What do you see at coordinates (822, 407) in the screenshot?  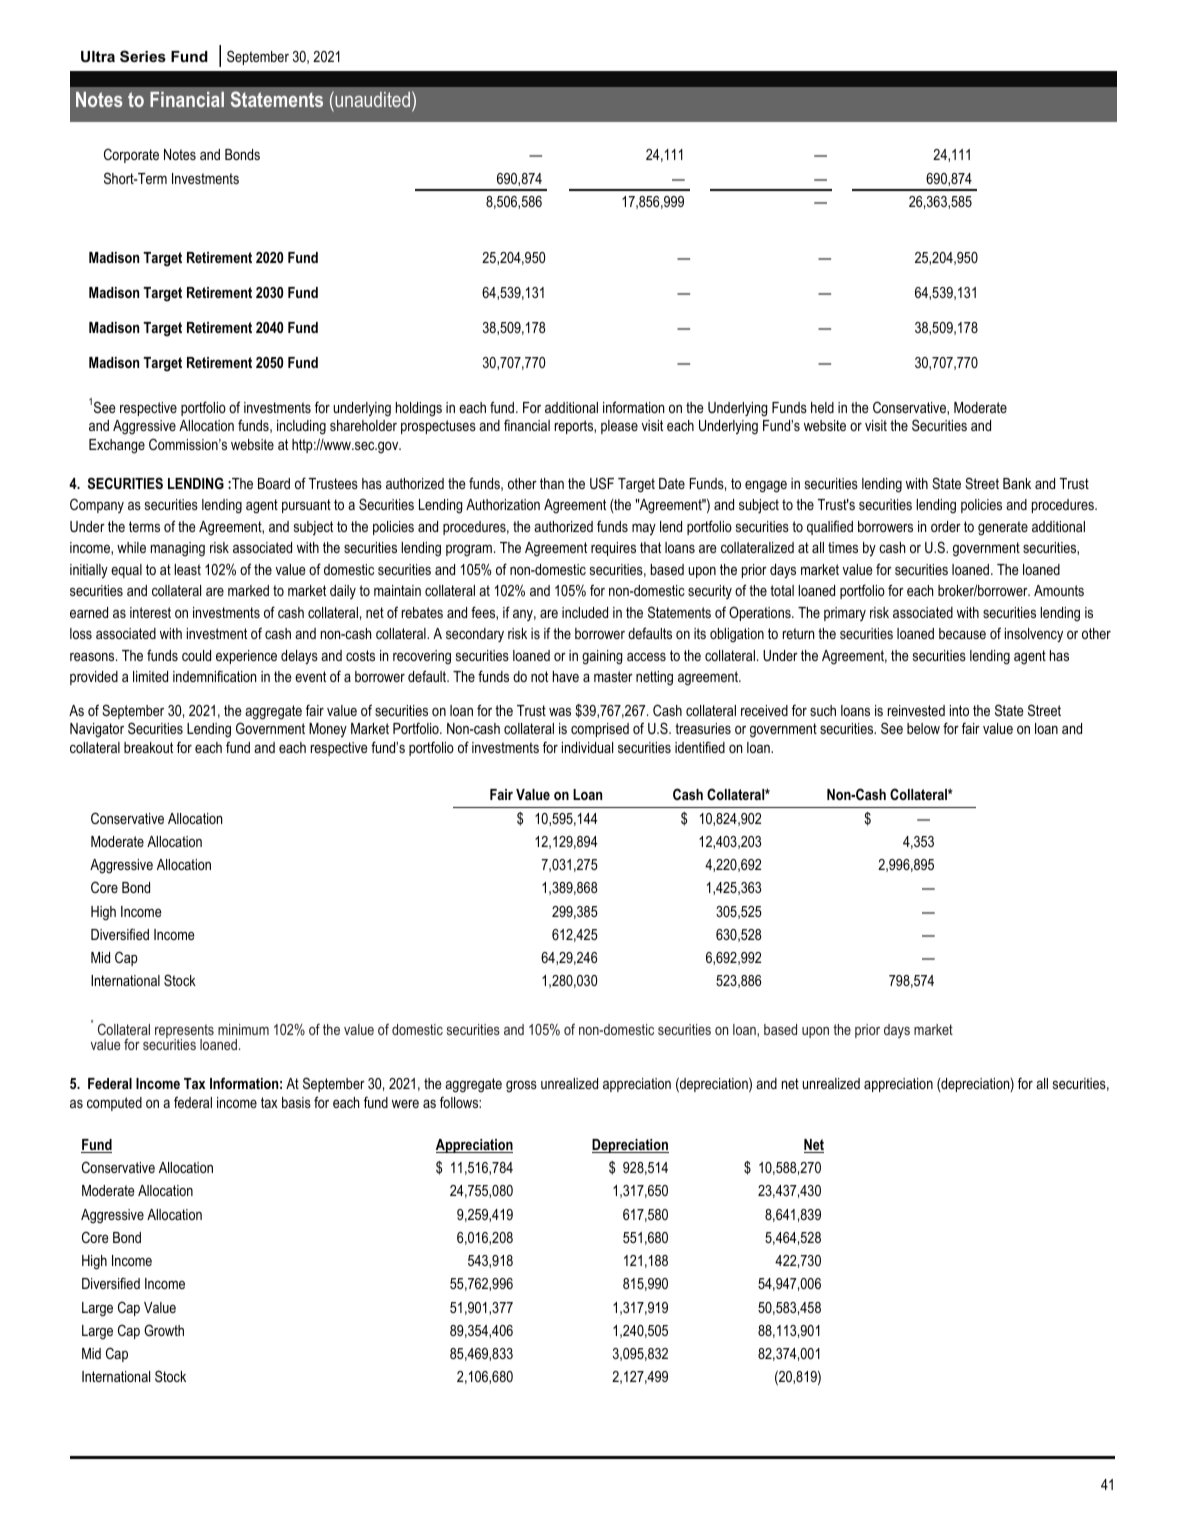 I see `held` at bounding box center [822, 407].
